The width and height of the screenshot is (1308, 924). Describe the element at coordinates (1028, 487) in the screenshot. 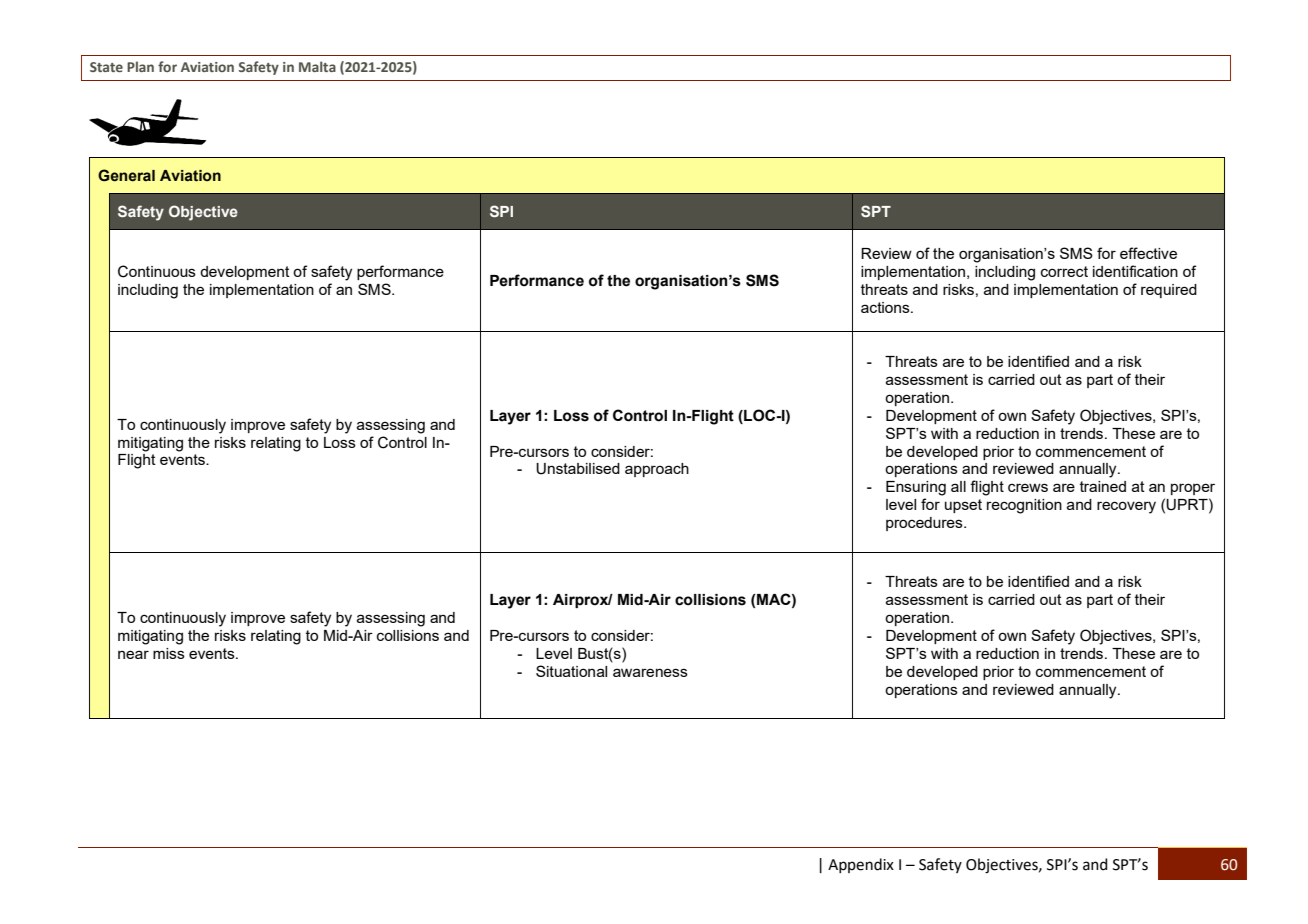

I see `crews` at that location.
